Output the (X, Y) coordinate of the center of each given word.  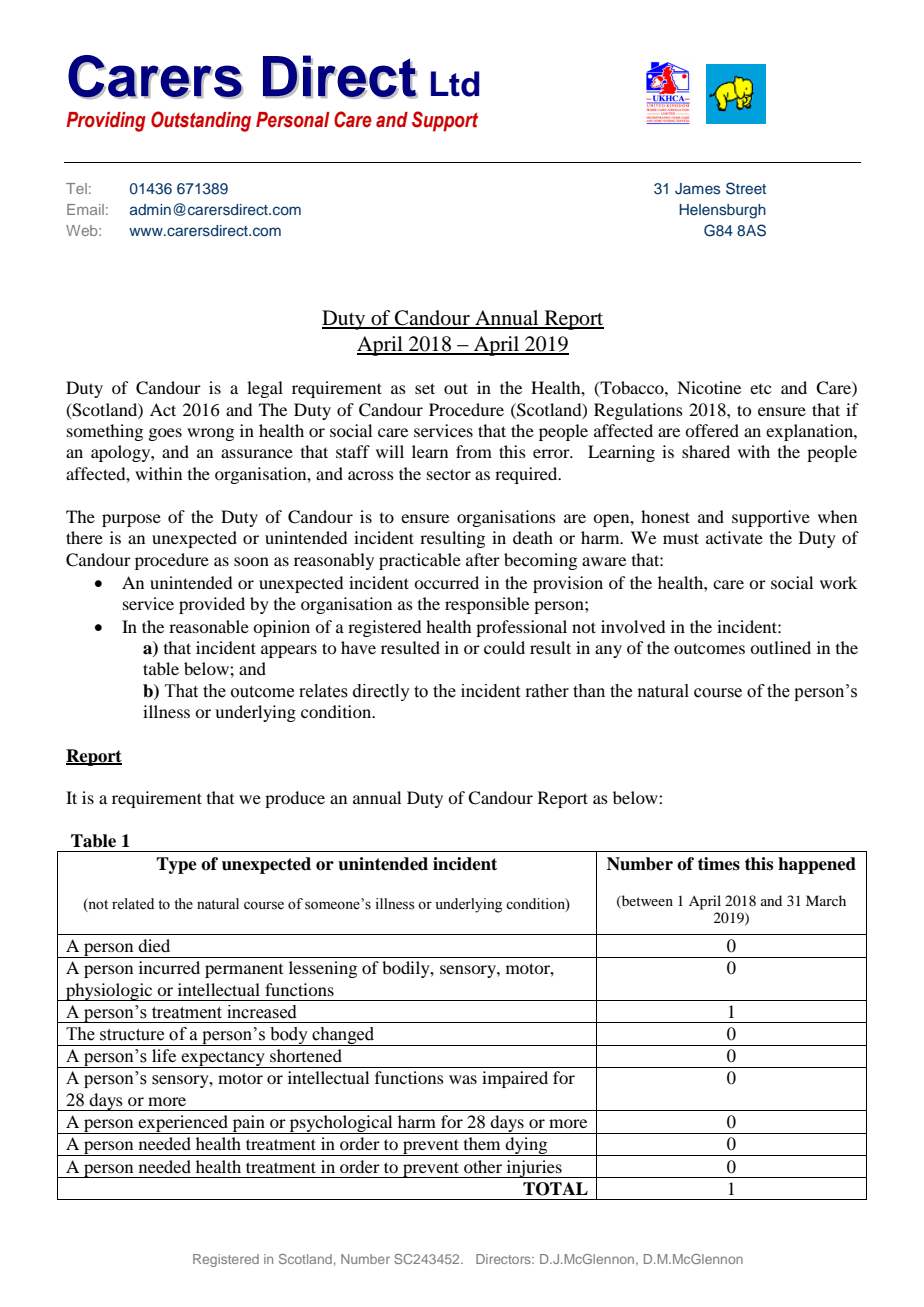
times (719, 864)
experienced (183, 1124)
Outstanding (201, 121)
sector (449, 474)
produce (295, 799)
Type (176, 865)
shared (706, 451)
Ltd (455, 84)
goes (165, 434)
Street (746, 188)
